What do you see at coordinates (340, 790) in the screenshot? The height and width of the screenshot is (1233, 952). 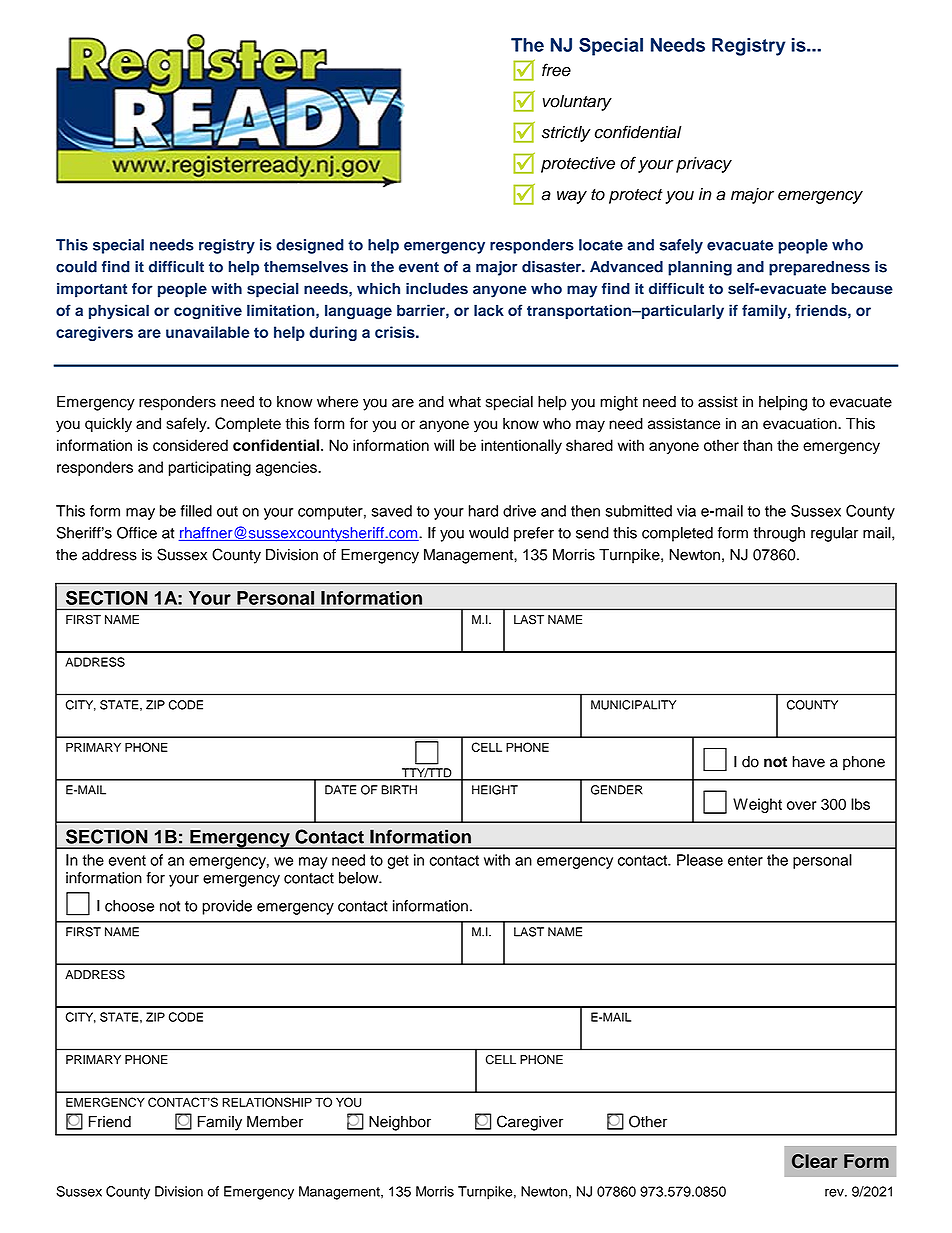 I see `DATE` at bounding box center [340, 790].
